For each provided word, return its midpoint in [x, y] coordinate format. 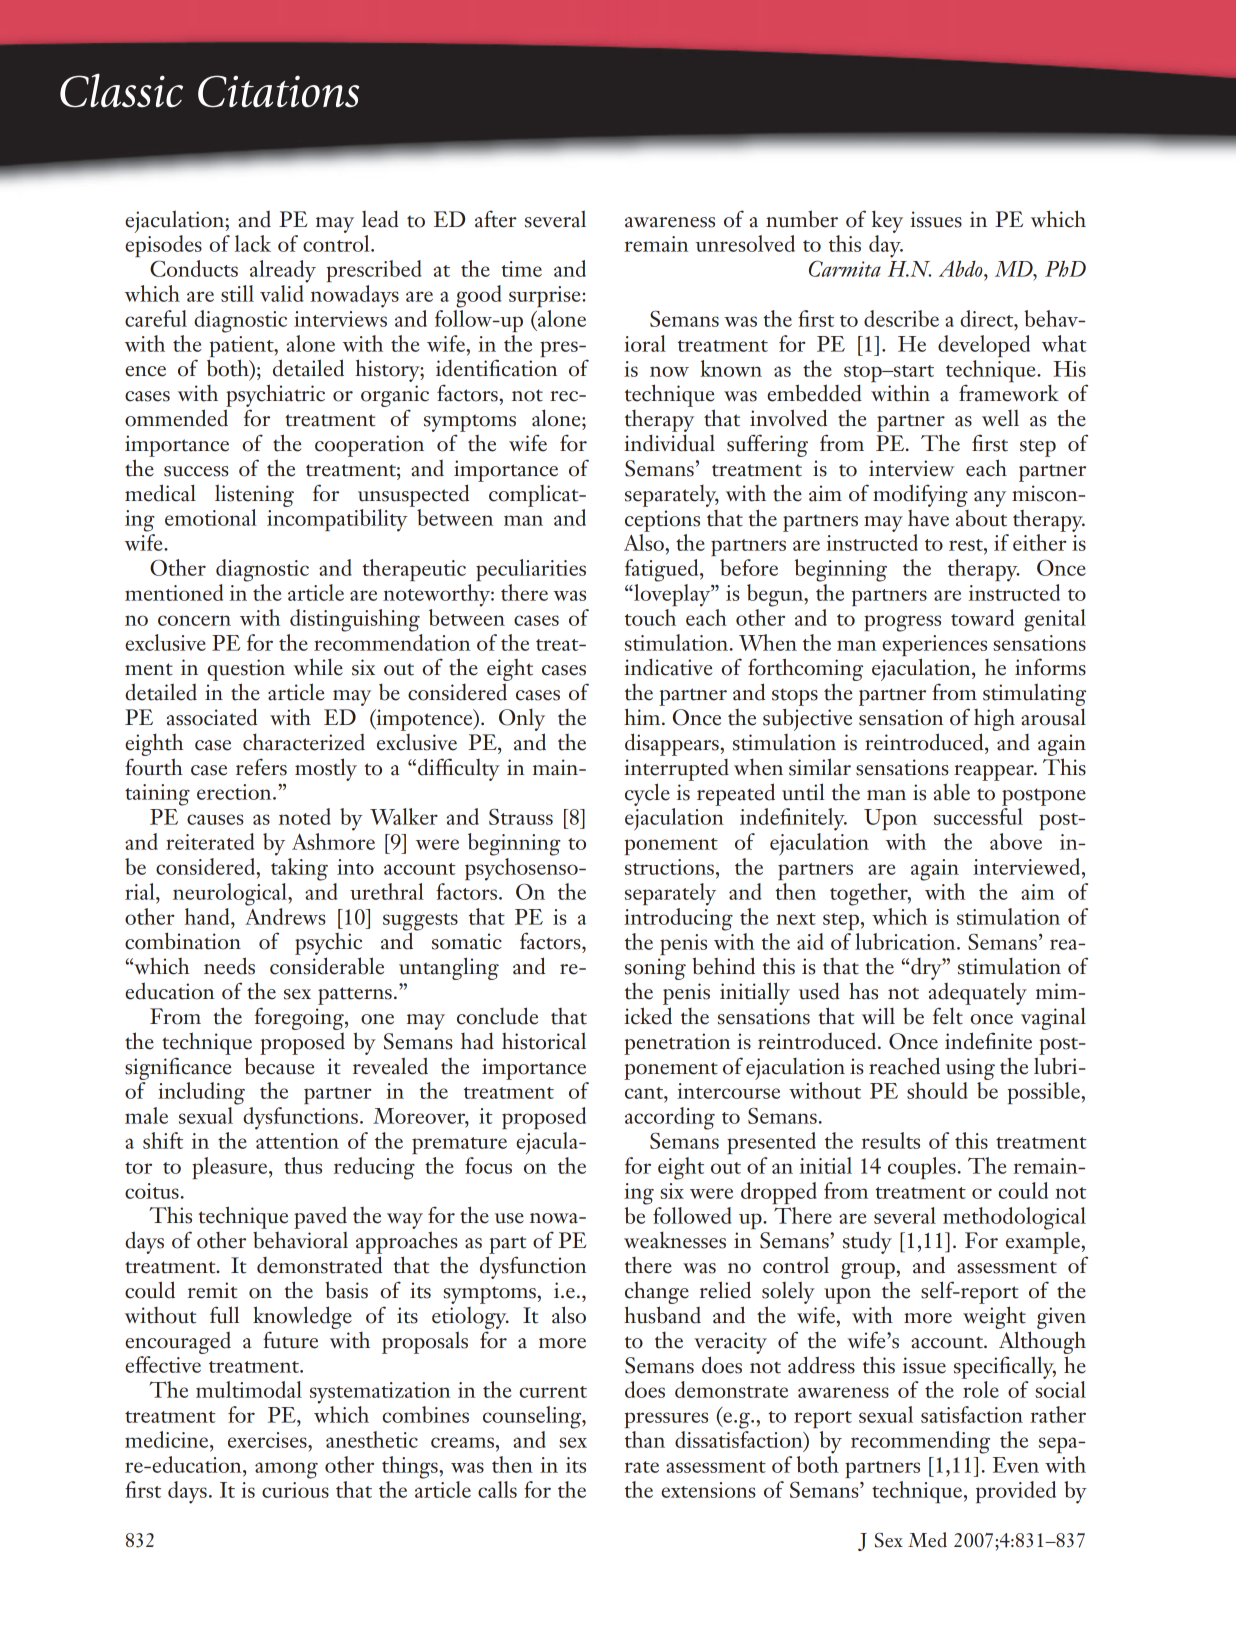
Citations [278, 91]
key [887, 221]
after [496, 219]
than [645, 1439]
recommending [920, 1442]
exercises [268, 1440]
